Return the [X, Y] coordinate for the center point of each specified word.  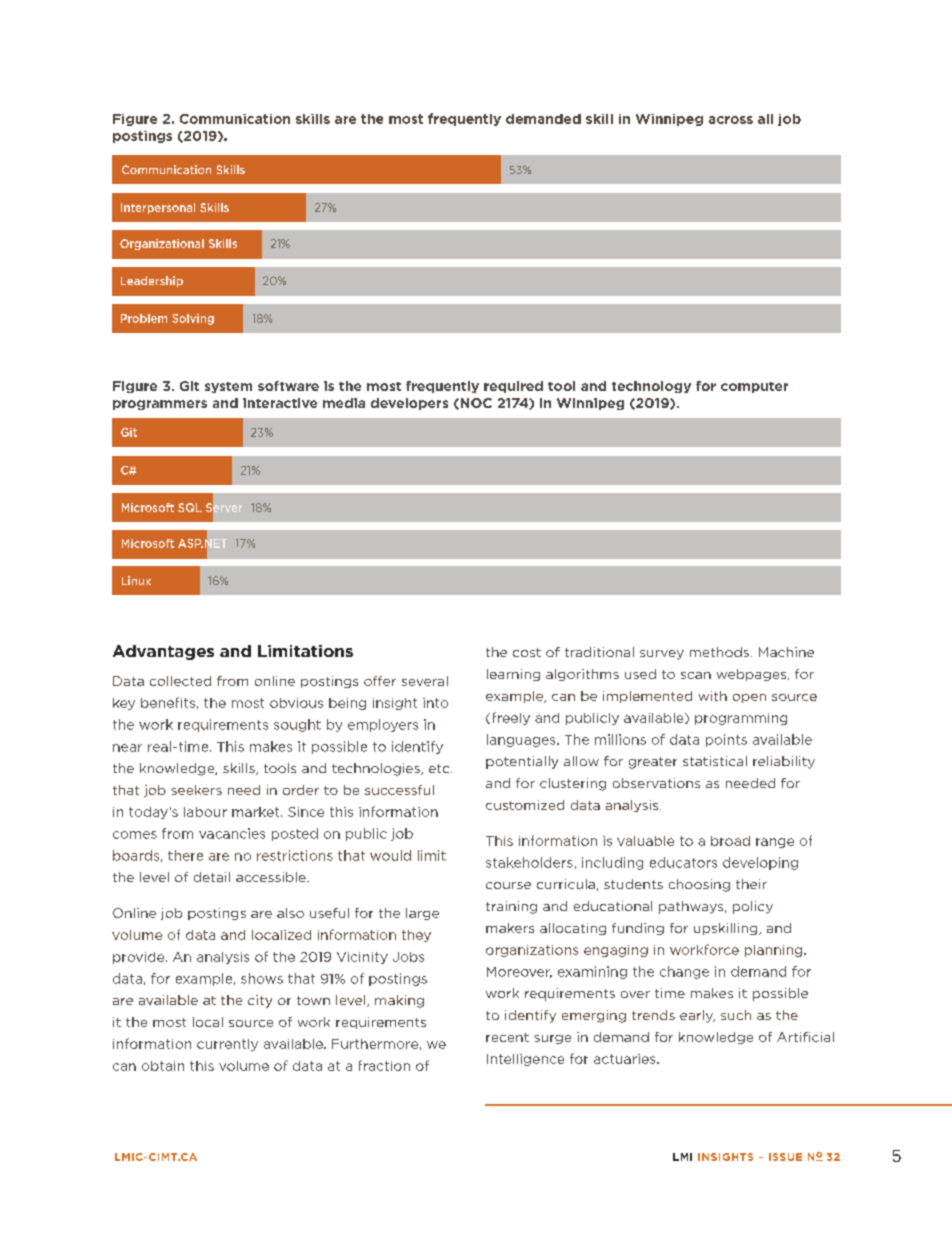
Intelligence [525, 1060]
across [731, 120]
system [228, 387]
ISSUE [785, 1157]
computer [754, 387]
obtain [163, 1066]
